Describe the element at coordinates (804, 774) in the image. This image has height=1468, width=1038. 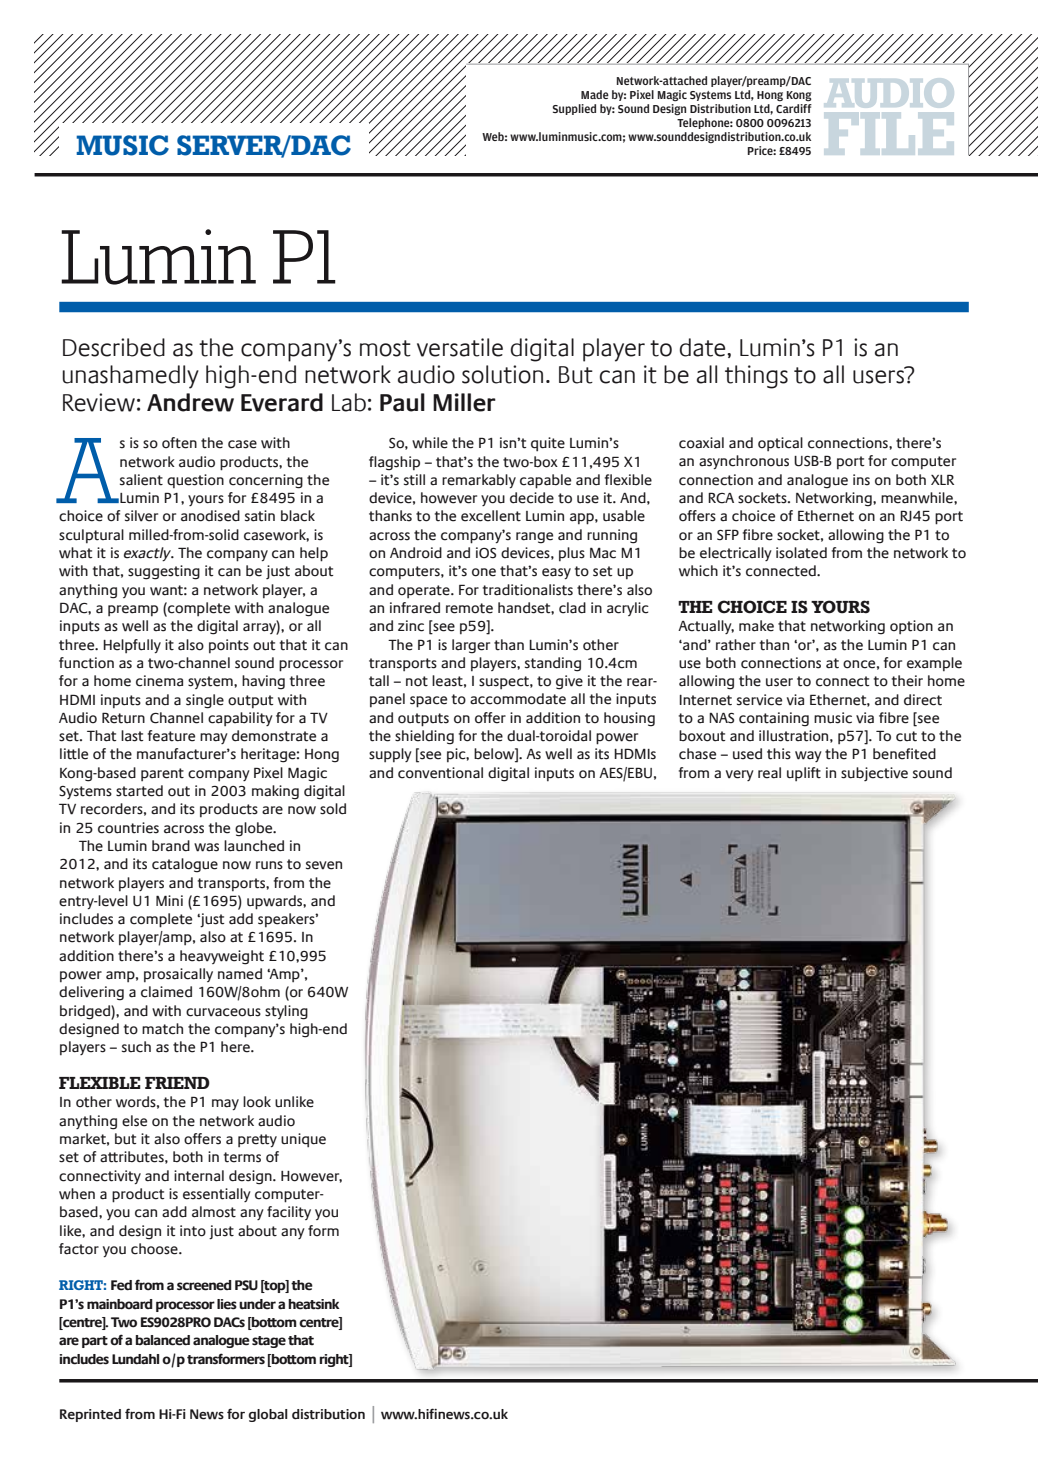
I see `uplift` at that location.
